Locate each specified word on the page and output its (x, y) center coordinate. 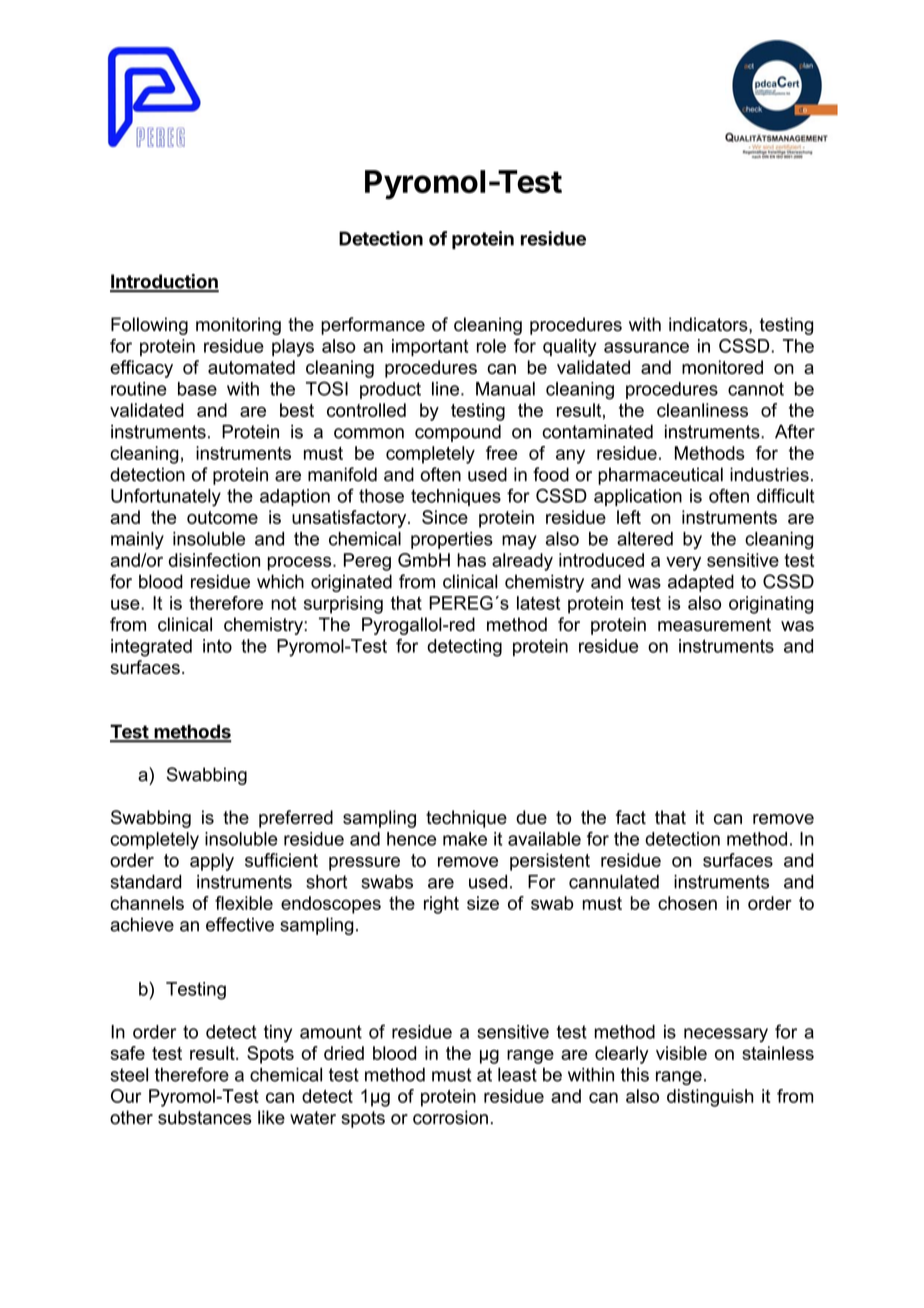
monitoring (238, 326)
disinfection (214, 560)
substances (205, 1117)
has (471, 560)
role (491, 346)
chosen (687, 903)
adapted (701, 583)
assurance (646, 347)
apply (212, 862)
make (465, 839)
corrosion (450, 1117)
